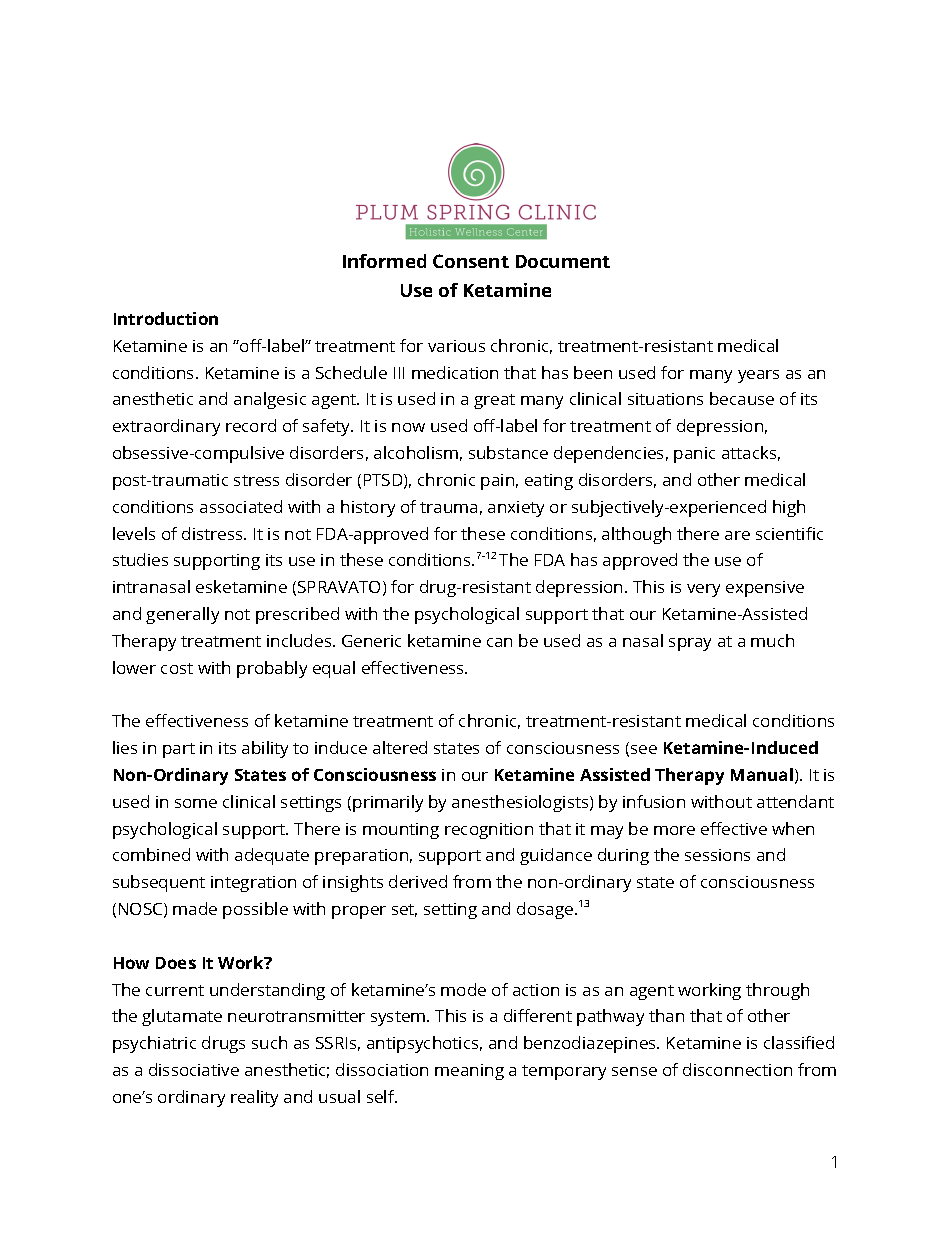 This image has width=952, height=1233. I want to click on subsequent, so click(159, 883).
